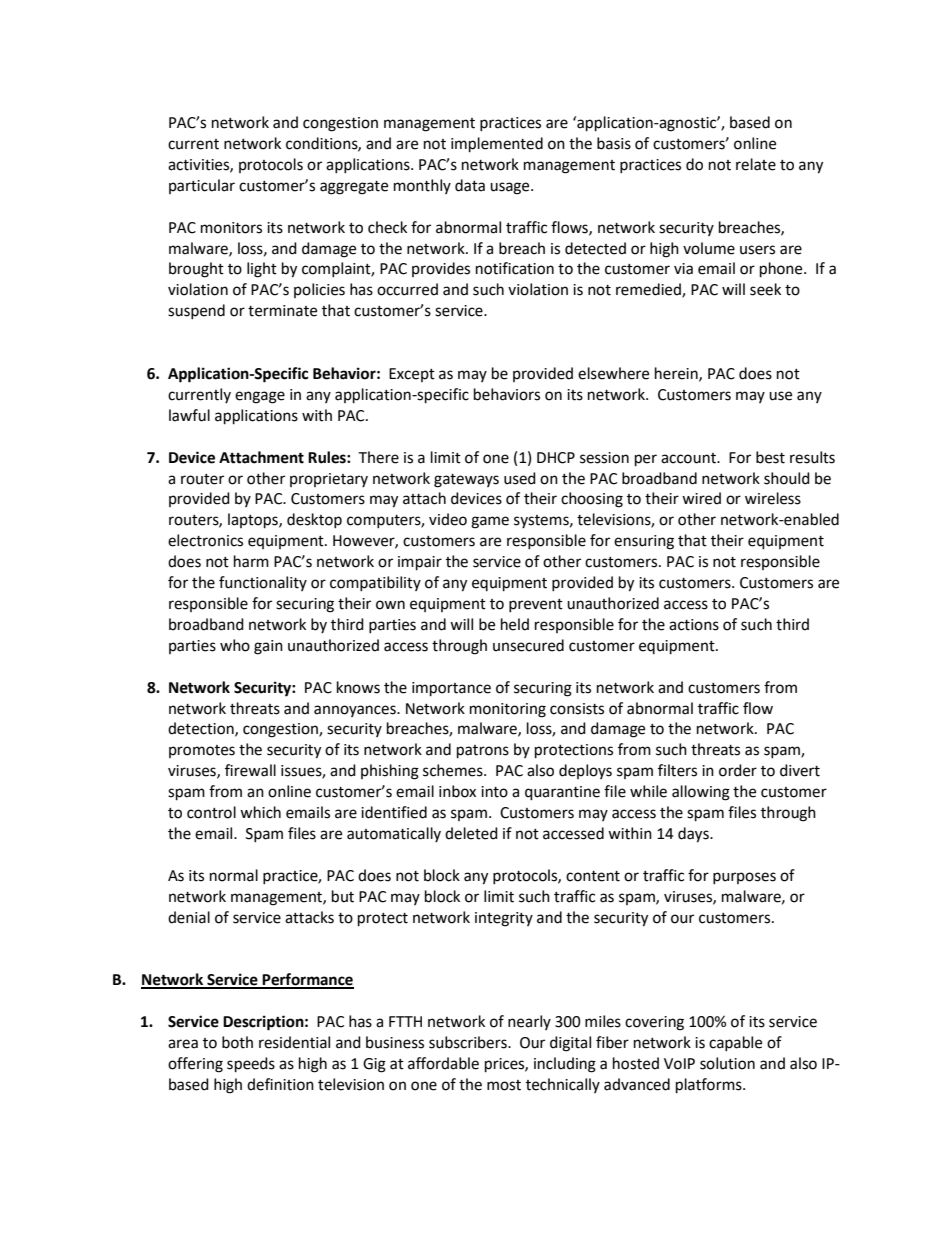 The image size is (952, 1233). I want to click on particular, so click(202, 186).
